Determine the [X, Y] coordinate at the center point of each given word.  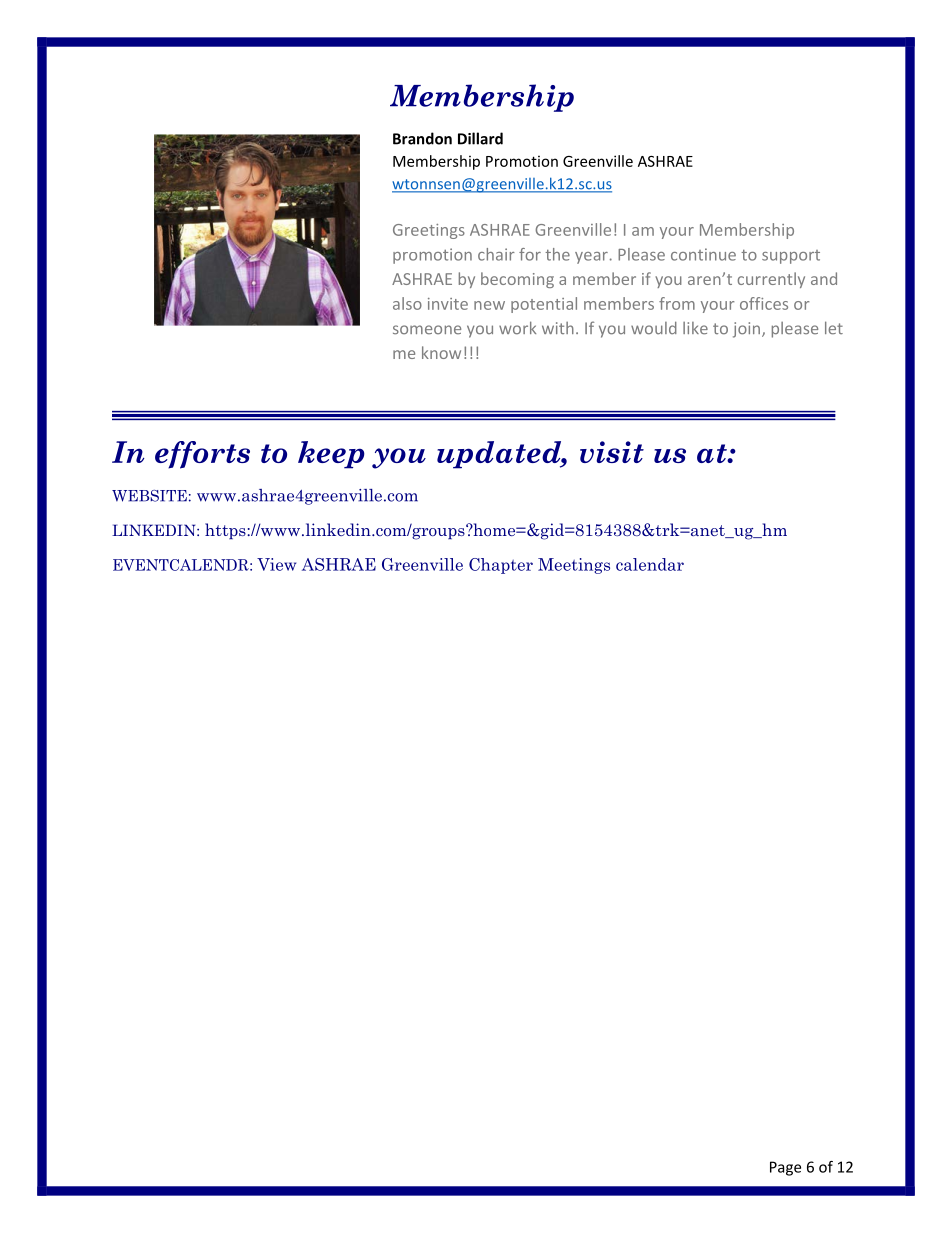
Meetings [574, 566]
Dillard [480, 138]
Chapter [501, 566]
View [276, 564]
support [791, 257]
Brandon [422, 138]
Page [785, 1168]
